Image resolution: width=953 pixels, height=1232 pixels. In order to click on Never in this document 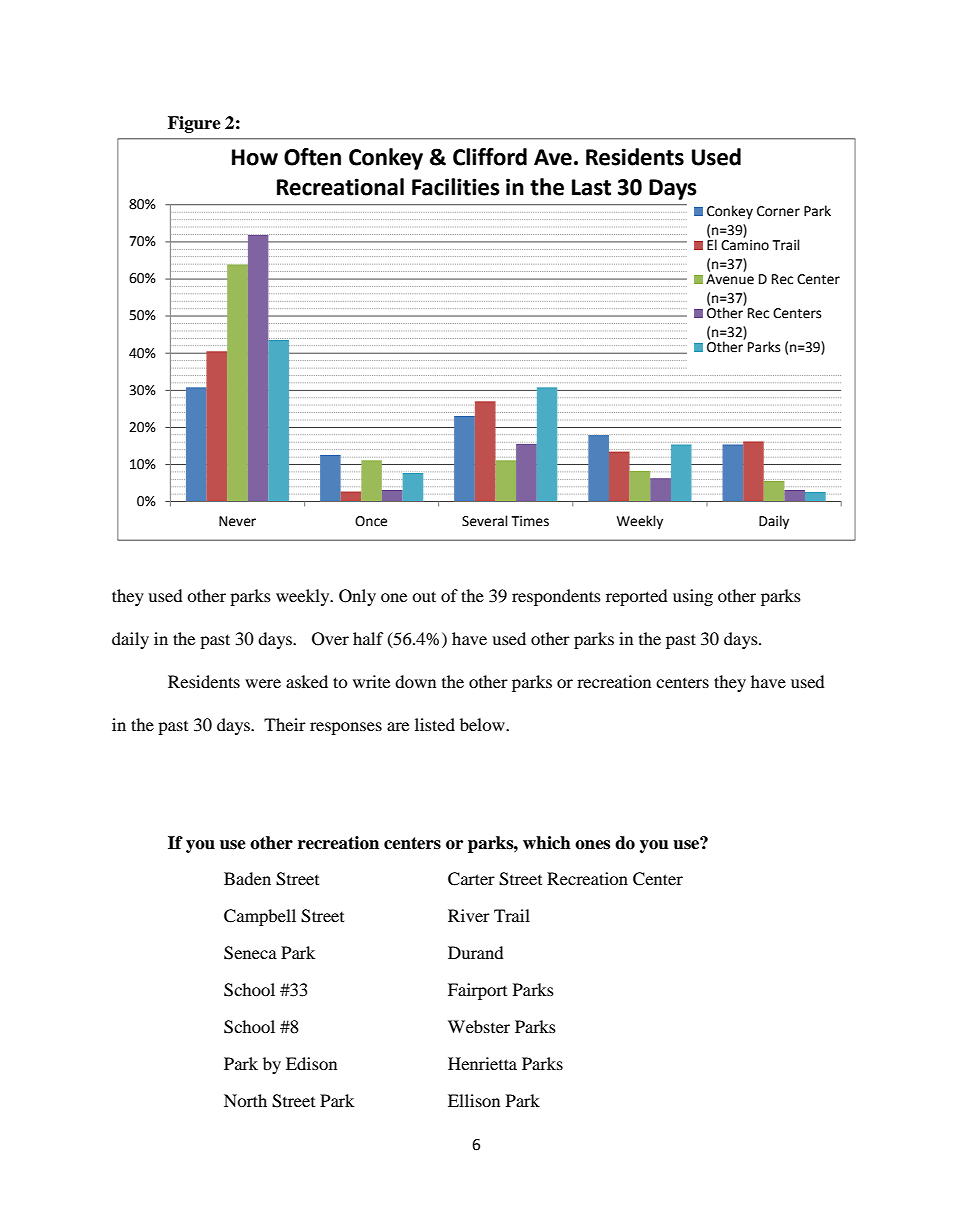, I will do `click(237, 521)`.
